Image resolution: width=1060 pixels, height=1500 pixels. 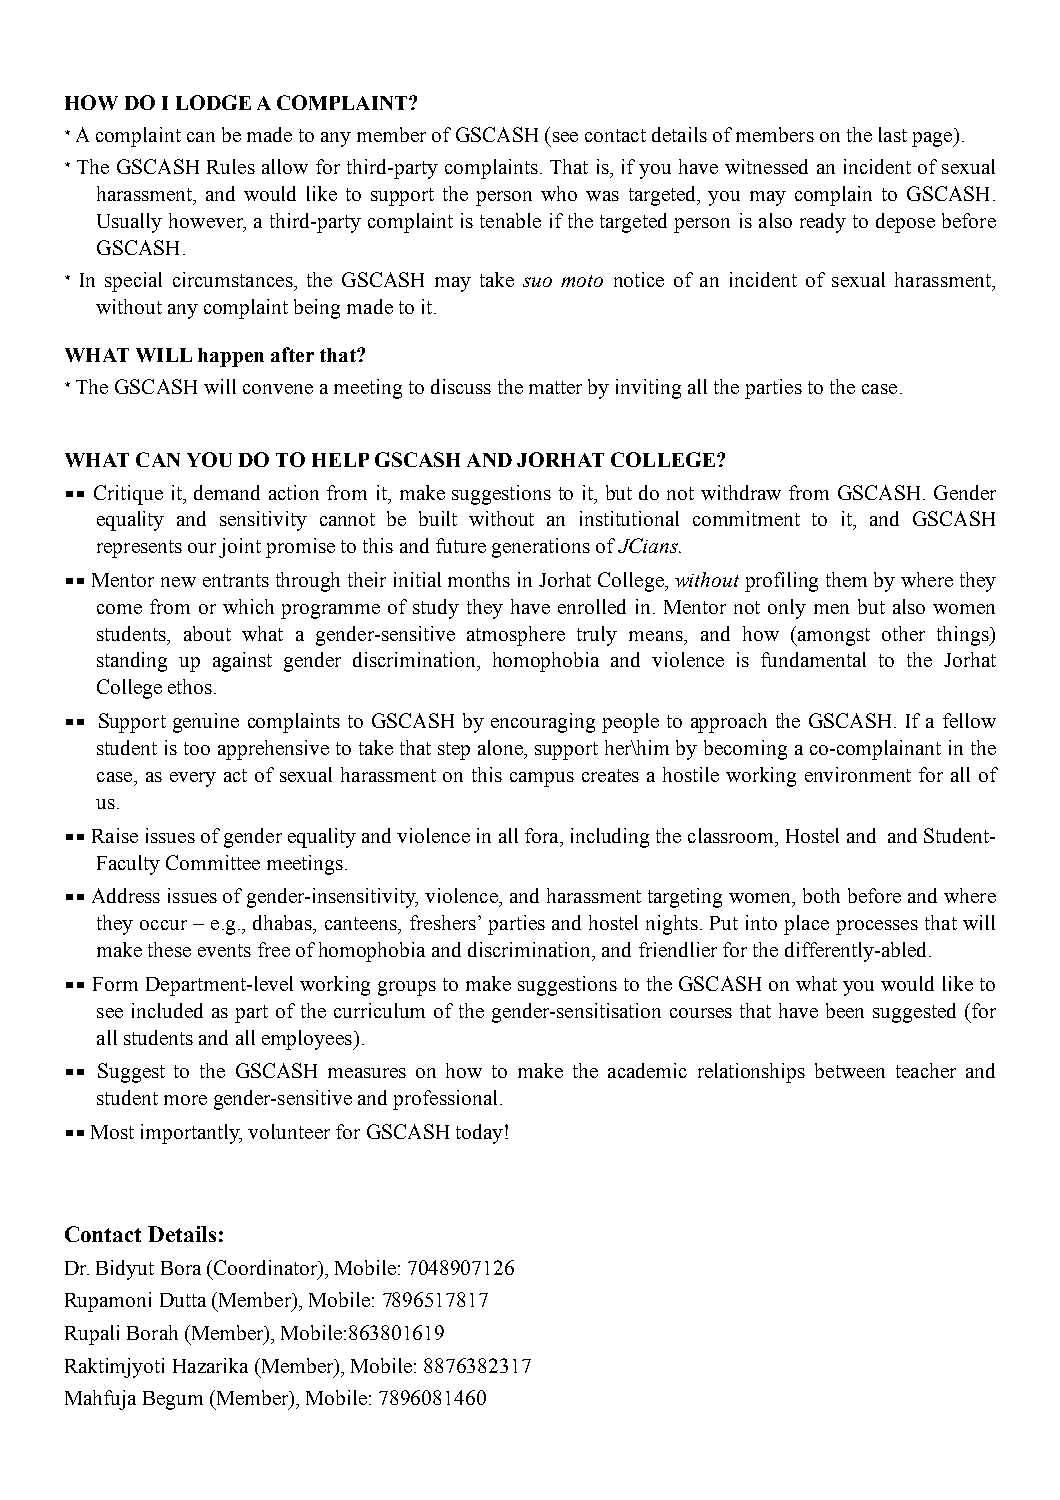 What do you see at coordinates (893, 134) in the screenshot?
I see `last` at bounding box center [893, 134].
